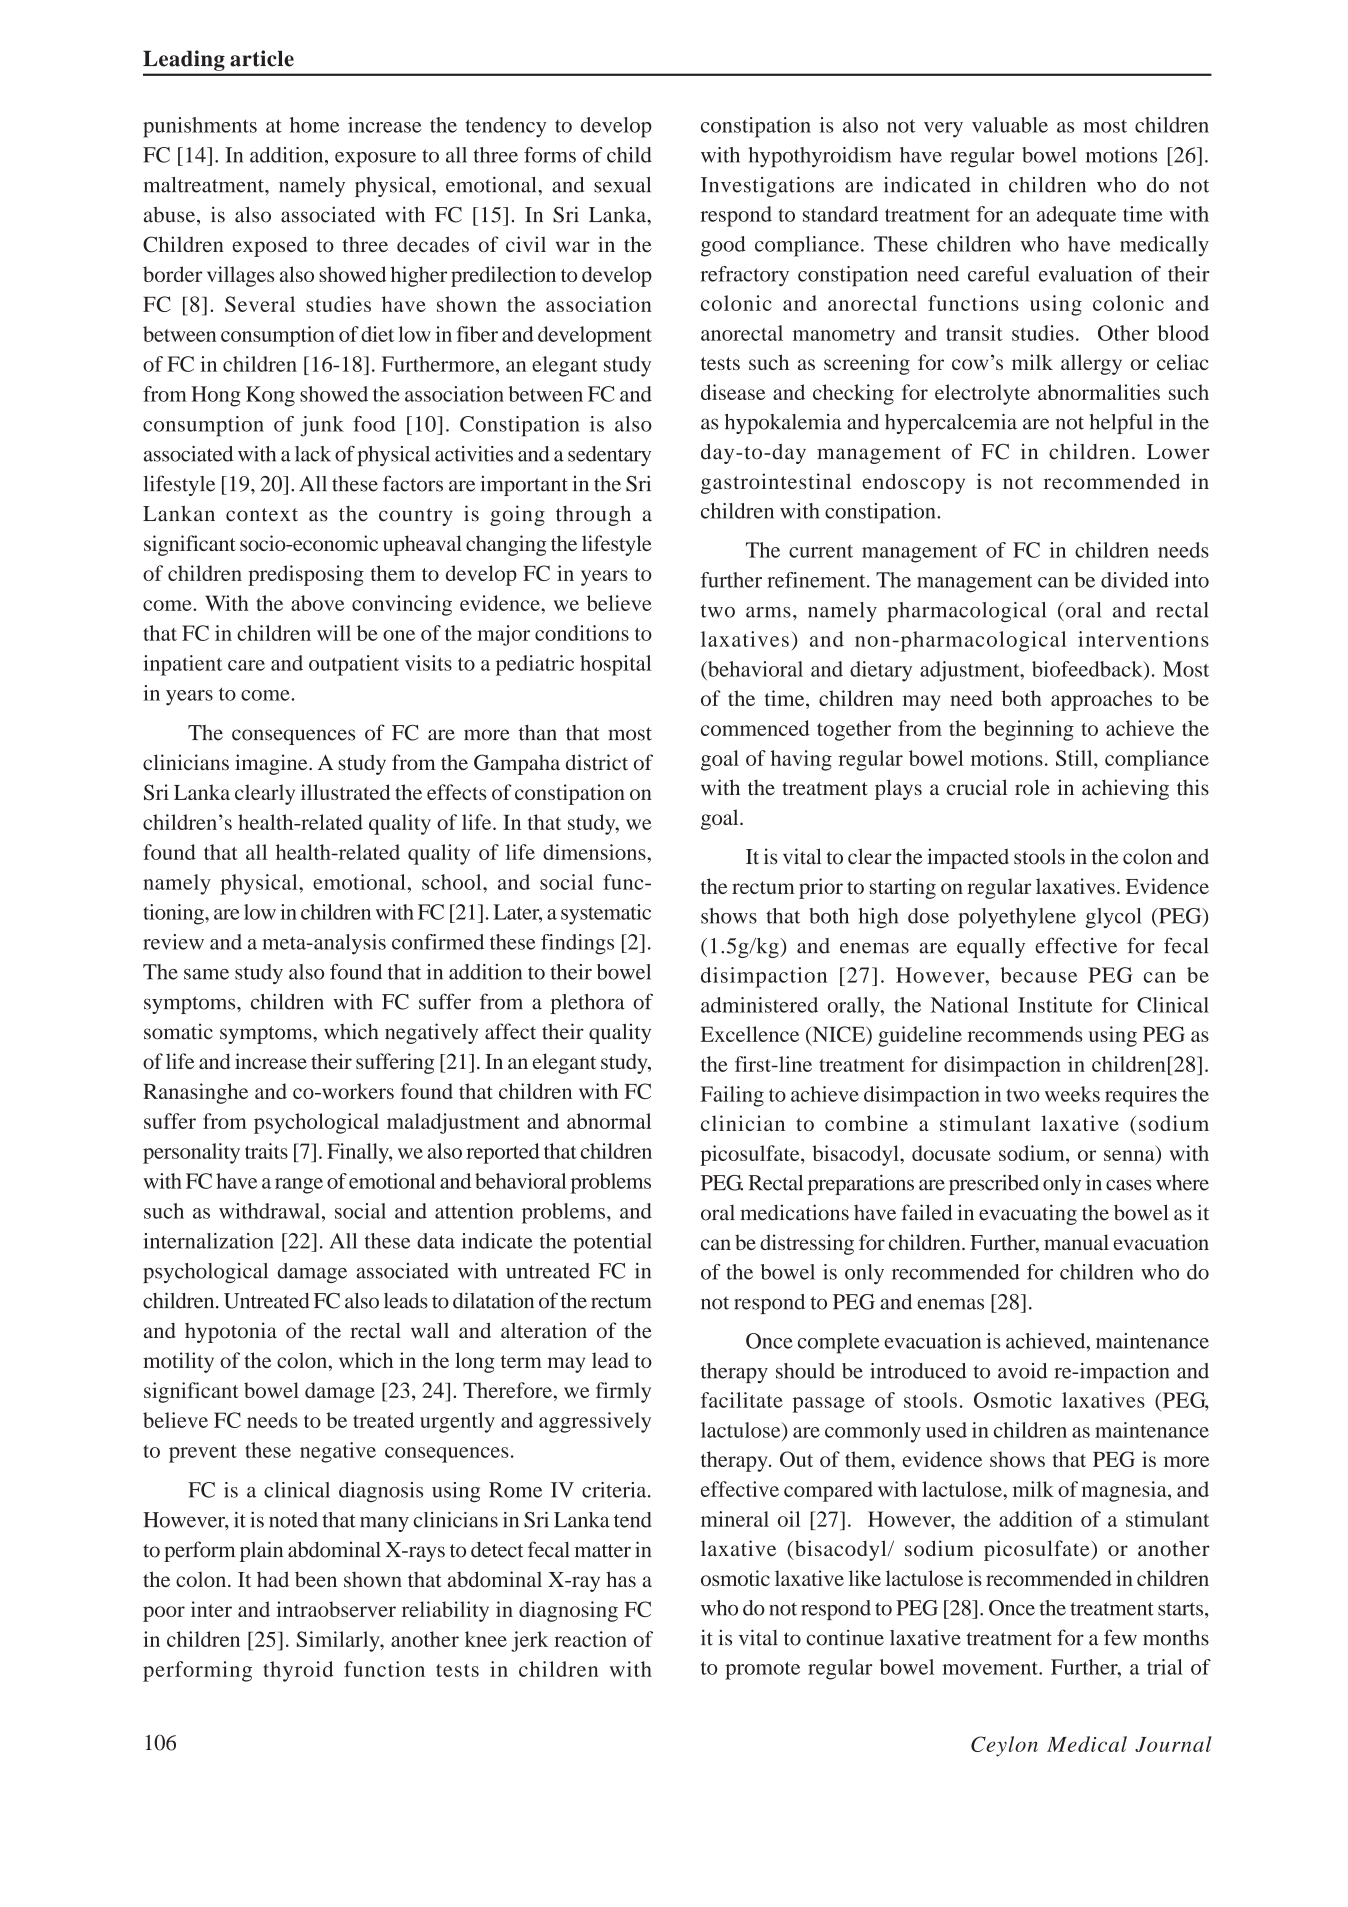  Describe the element at coordinates (322, 426) in the screenshot. I see `junk` at that location.
